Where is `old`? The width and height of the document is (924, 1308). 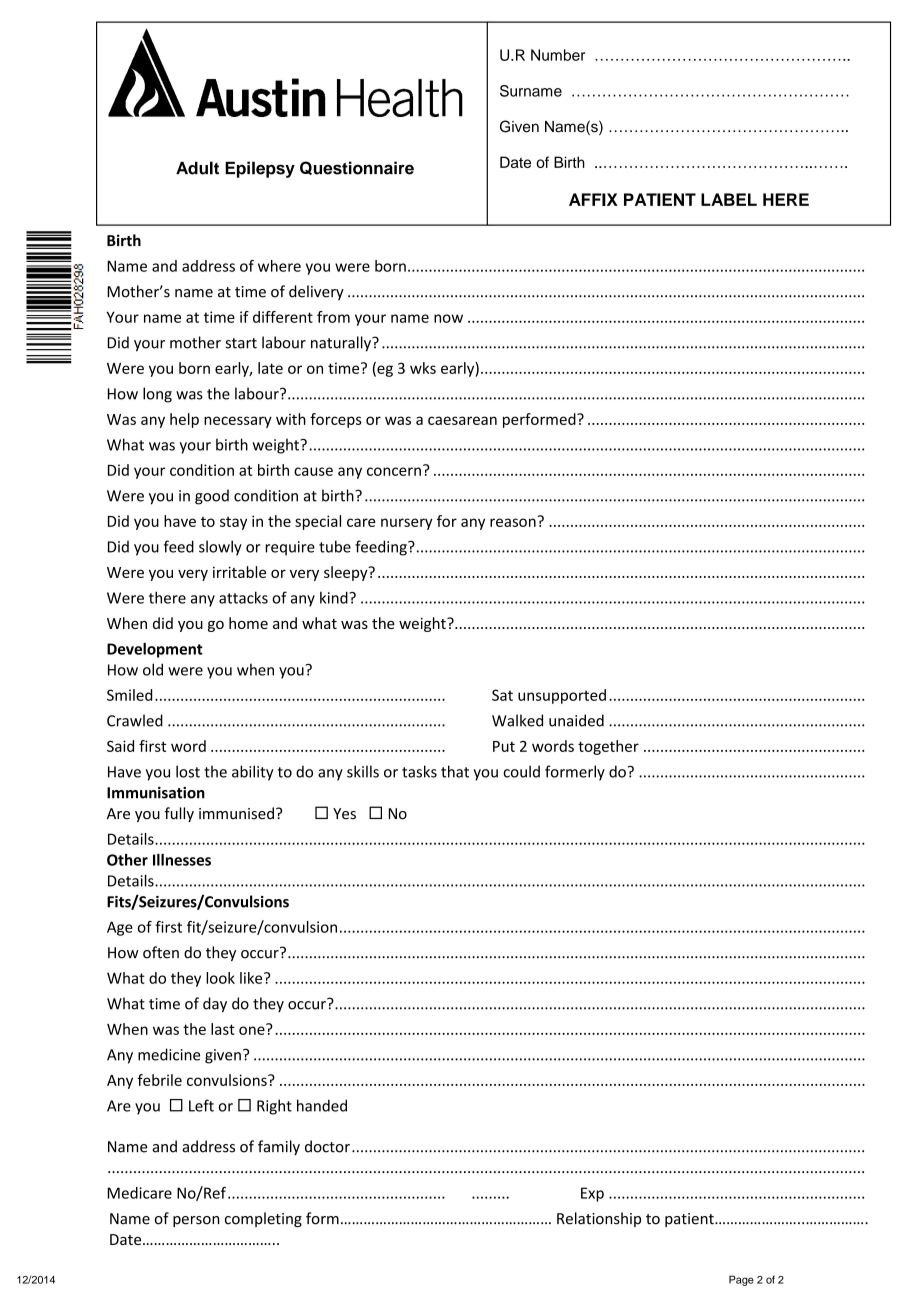 old is located at coordinates (153, 669).
